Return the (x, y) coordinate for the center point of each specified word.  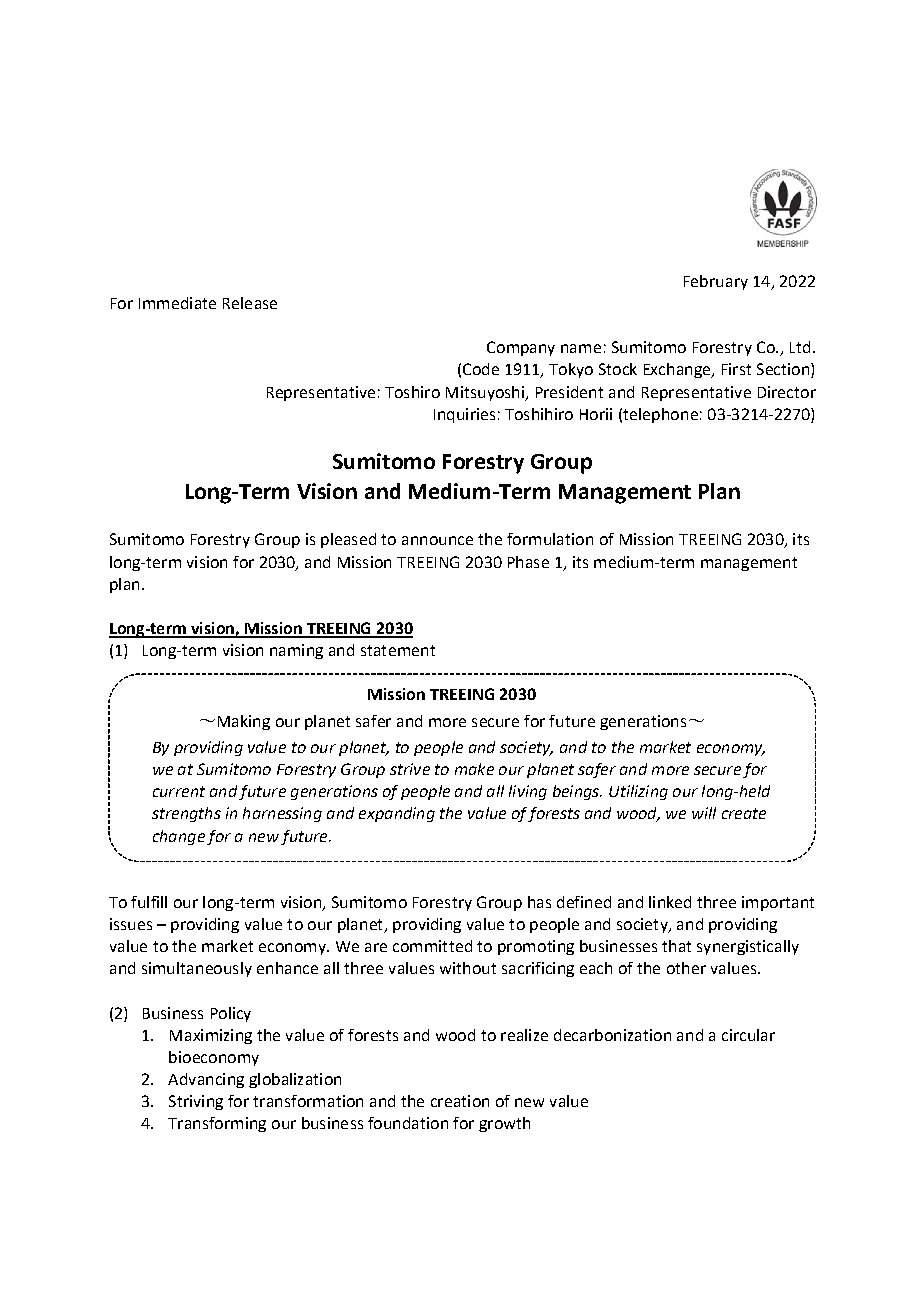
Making (244, 722)
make (474, 769)
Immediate (177, 303)
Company (521, 348)
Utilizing (638, 792)
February (716, 282)
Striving (196, 1102)
